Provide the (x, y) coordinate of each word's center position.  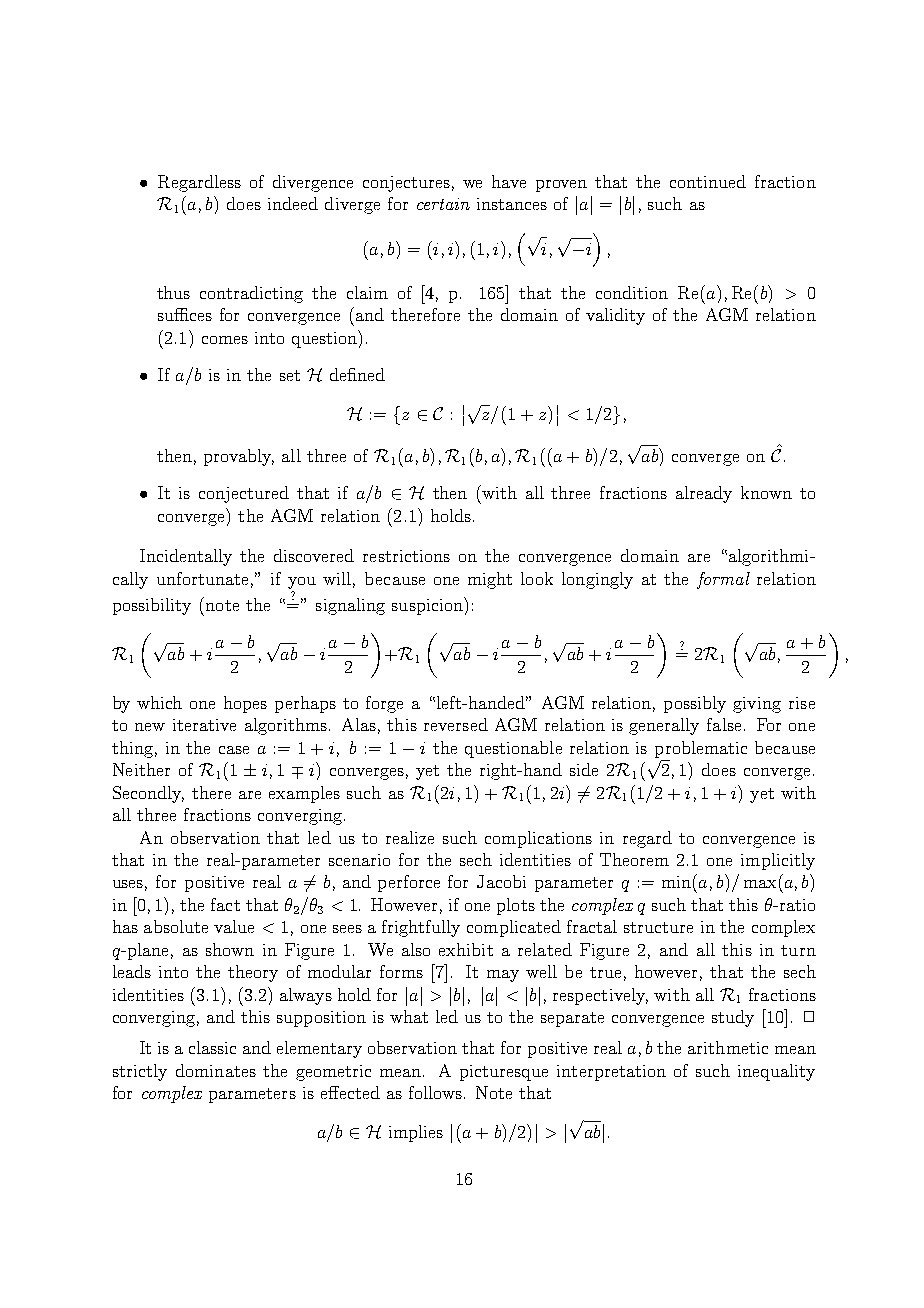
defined (357, 374)
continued (708, 181)
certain (443, 204)
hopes (245, 704)
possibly (695, 704)
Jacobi (501, 881)
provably (239, 457)
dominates (216, 1070)
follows (435, 1092)
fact (225, 904)
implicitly (778, 861)
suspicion (428, 606)
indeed (293, 203)
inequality (776, 1072)
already (704, 494)
